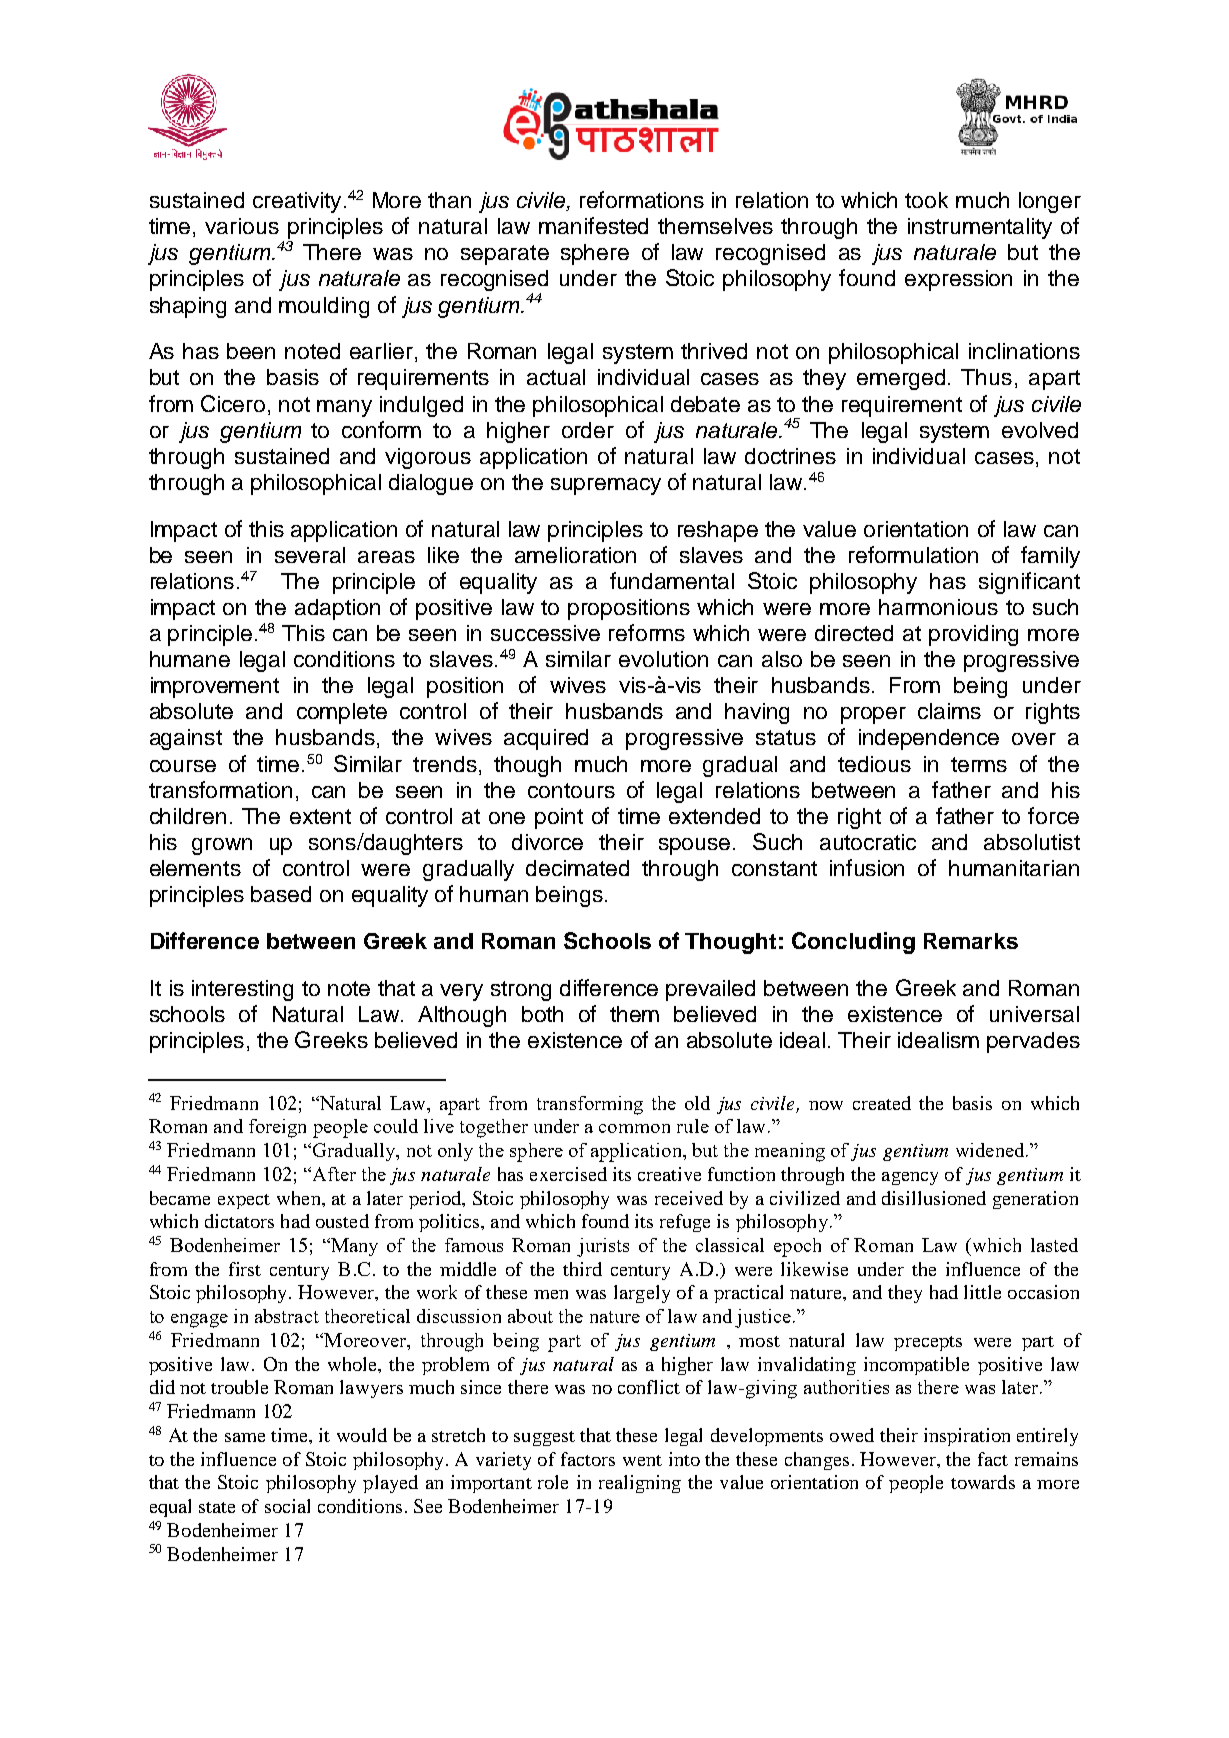  Describe the element at coordinates (245, 1437) in the screenshot. I see `same` at that location.
